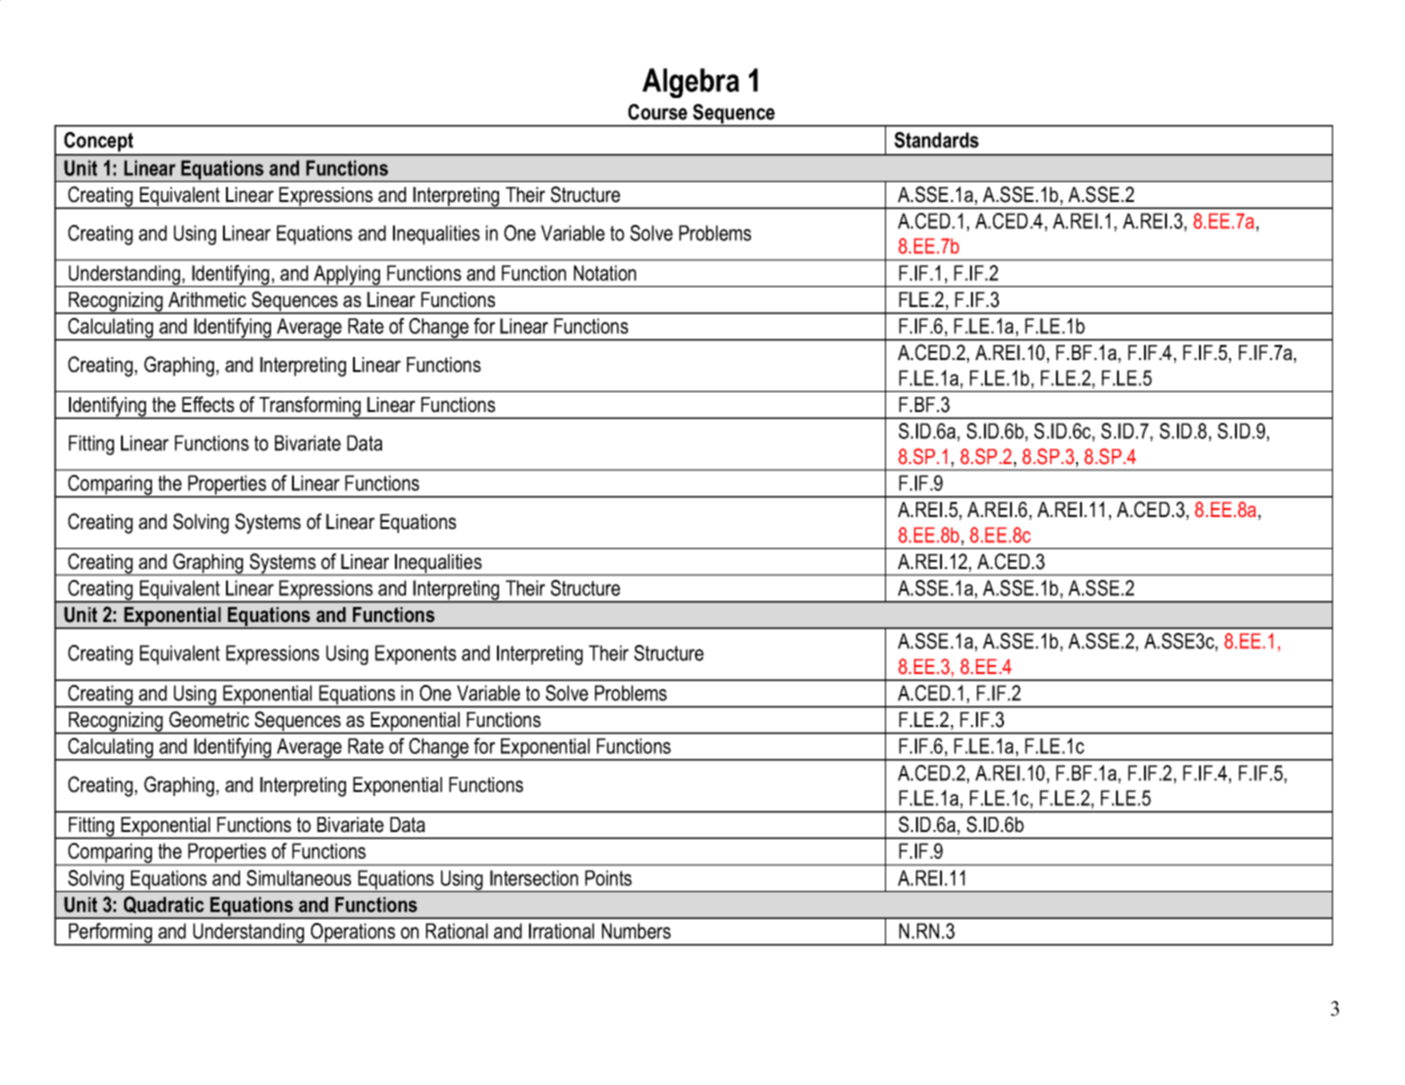  I want to click on Effects, so click(208, 404).
